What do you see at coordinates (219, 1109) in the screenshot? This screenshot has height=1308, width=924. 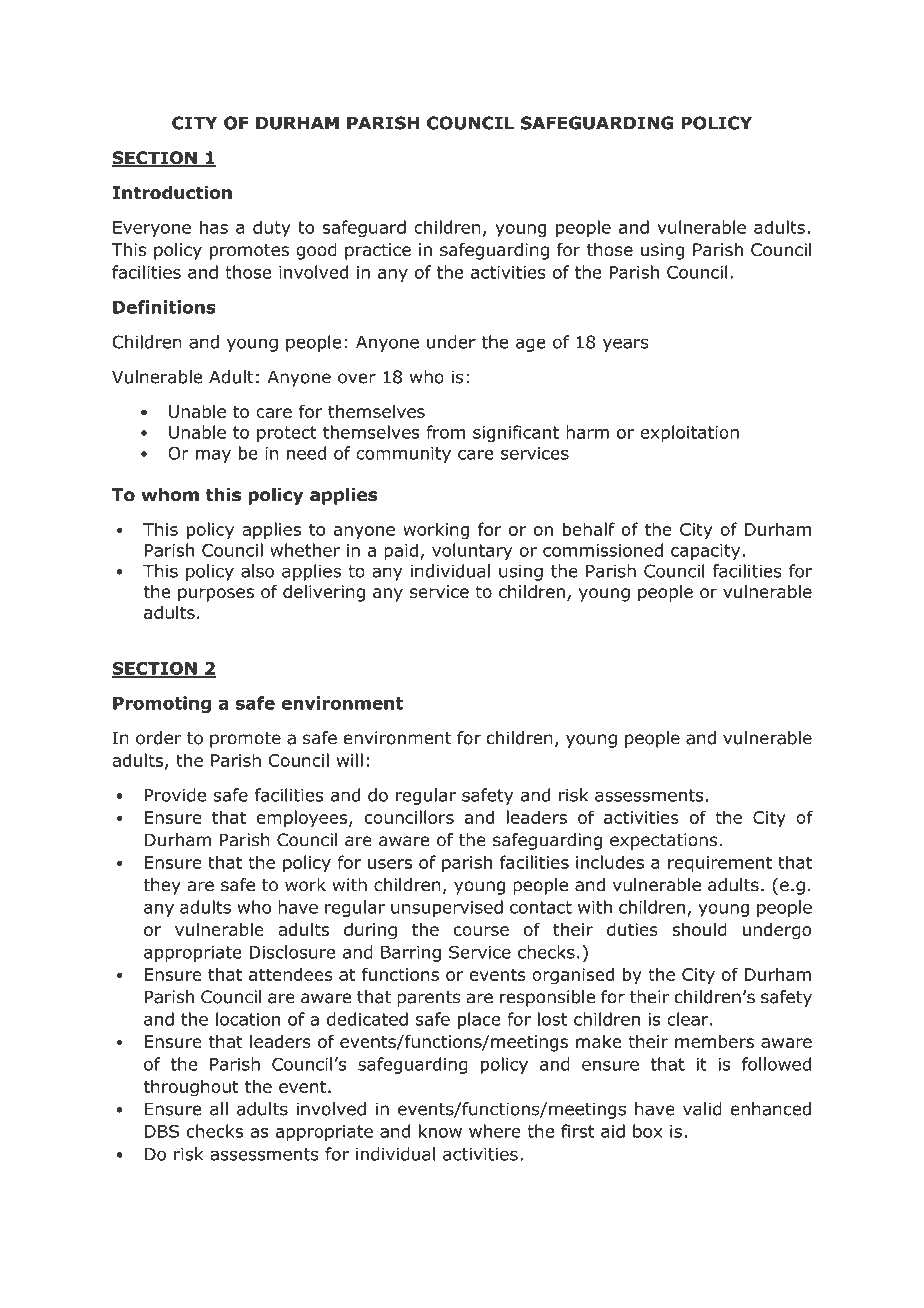 I see `all` at bounding box center [219, 1109].
